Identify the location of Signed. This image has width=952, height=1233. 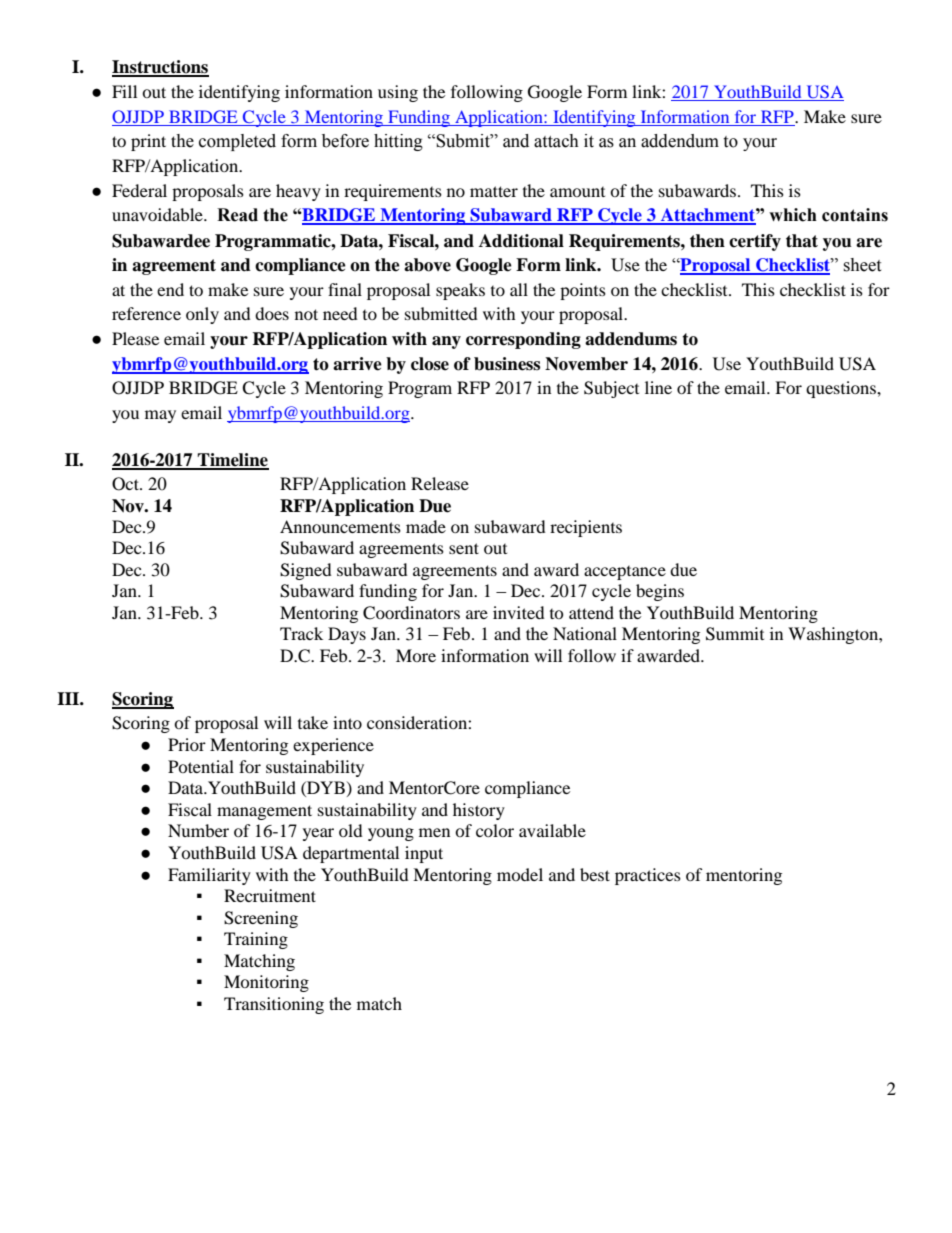
(306, 571).
